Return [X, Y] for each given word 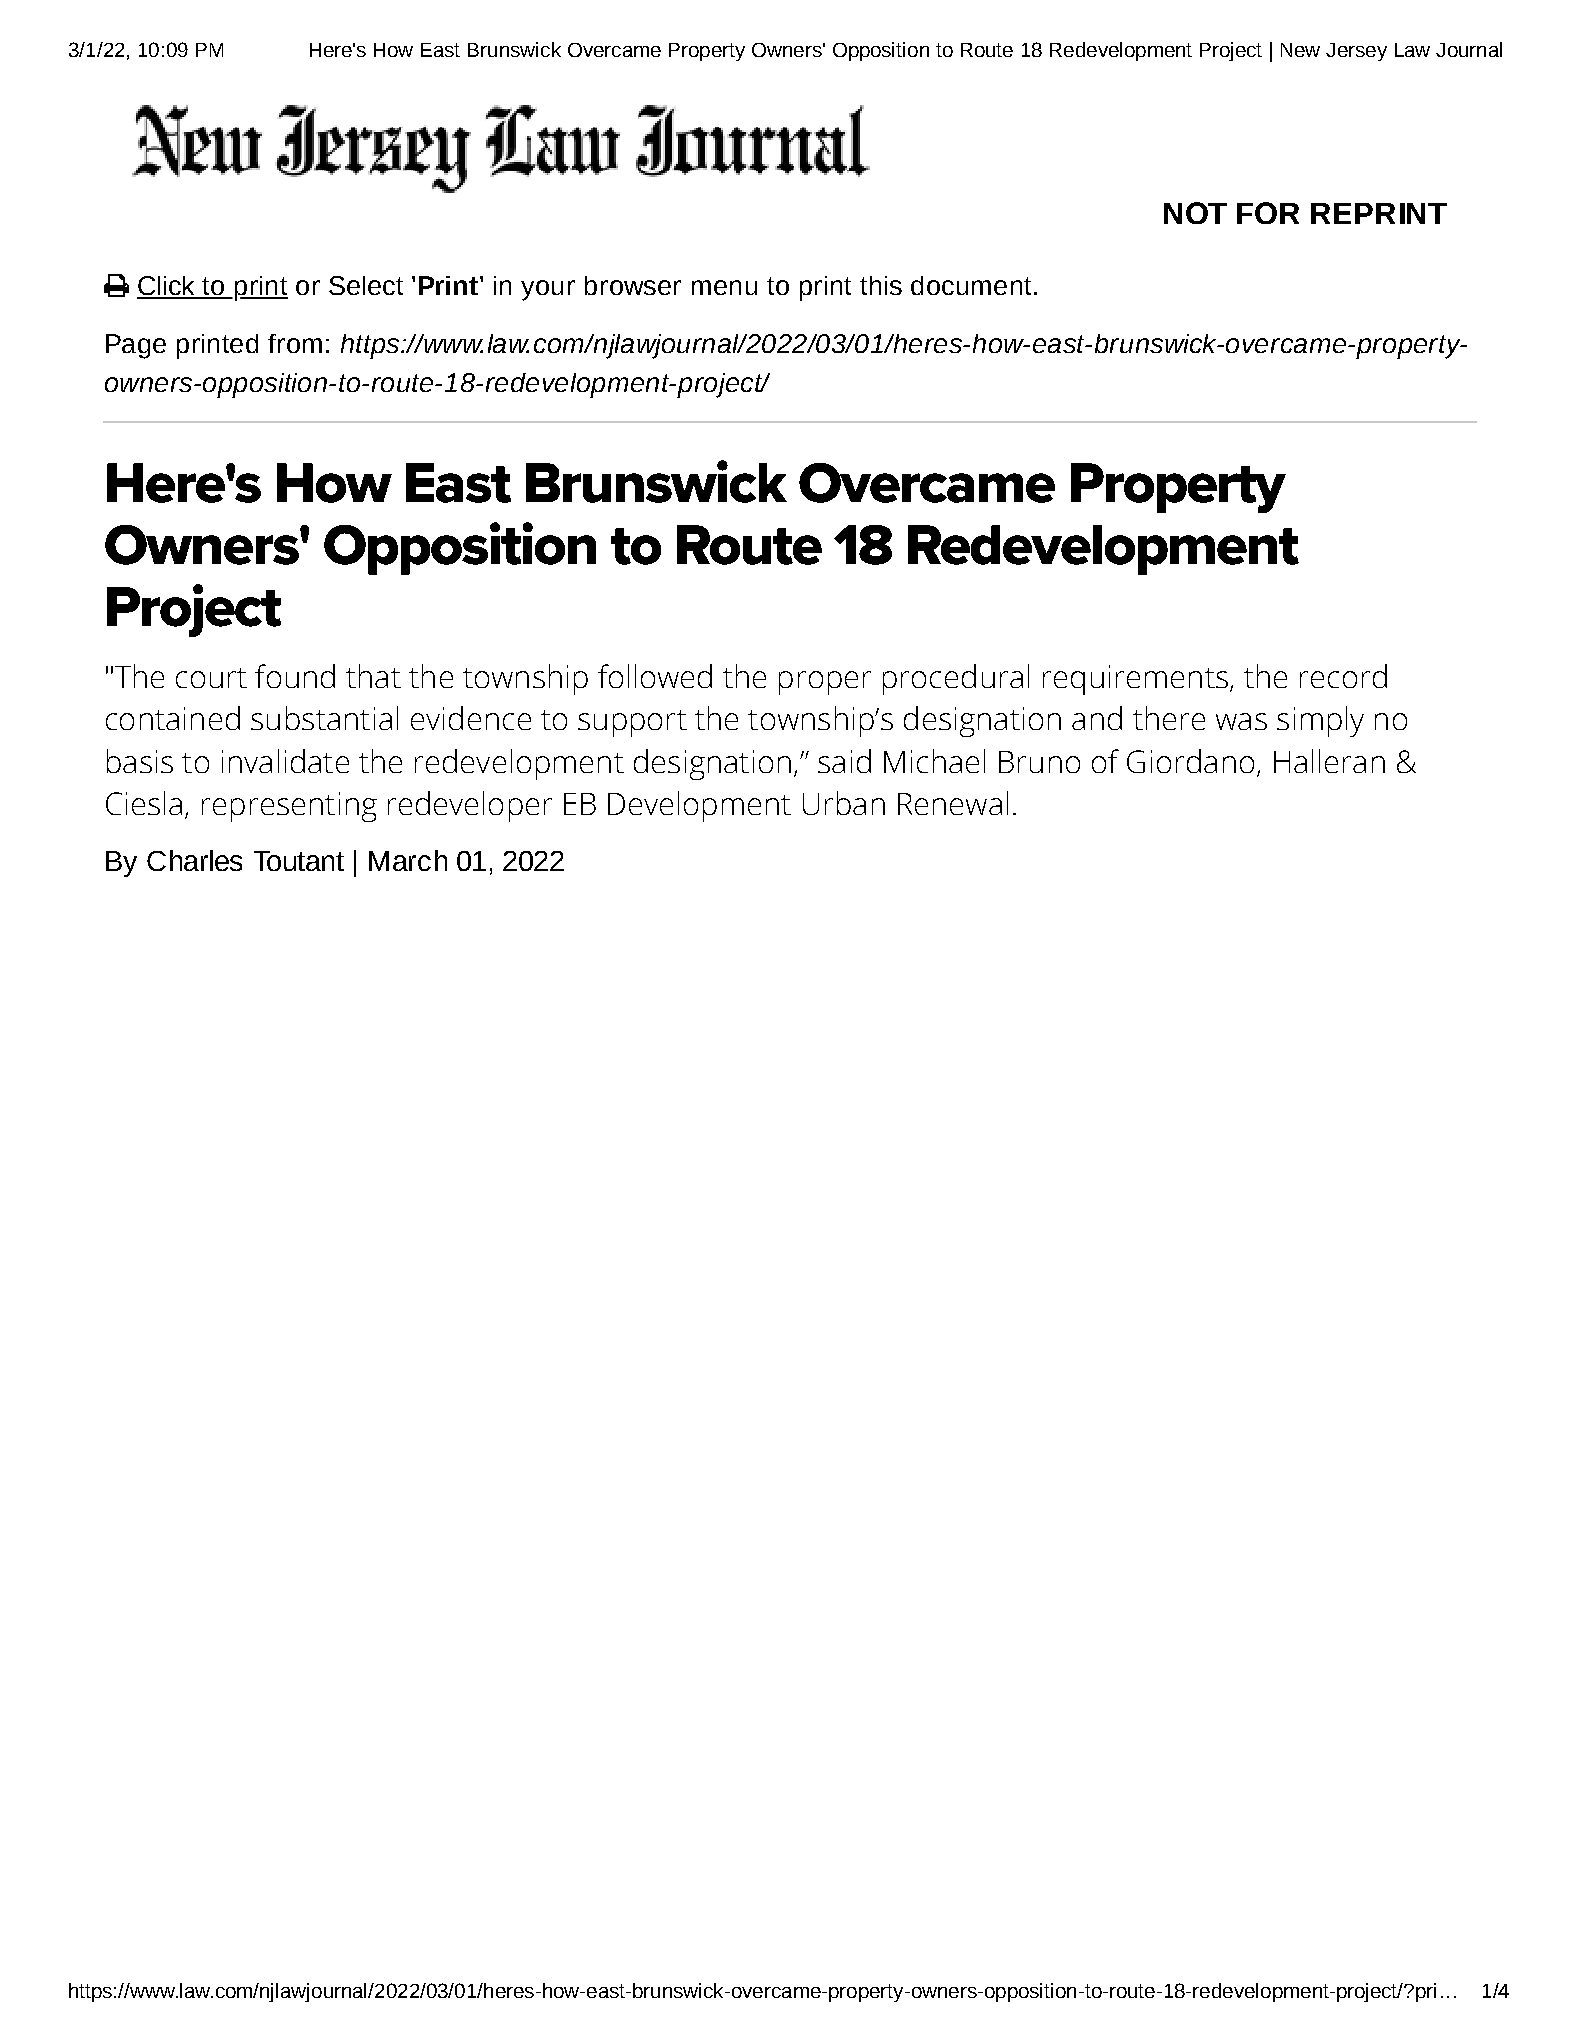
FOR [1268, 213]
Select [366, 285]
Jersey [1356, 52]
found [295, 676]
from [295, 343]
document [971, 285]
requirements [1135, 680]
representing [289, 807]
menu [724, 287]
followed [655, 676]
